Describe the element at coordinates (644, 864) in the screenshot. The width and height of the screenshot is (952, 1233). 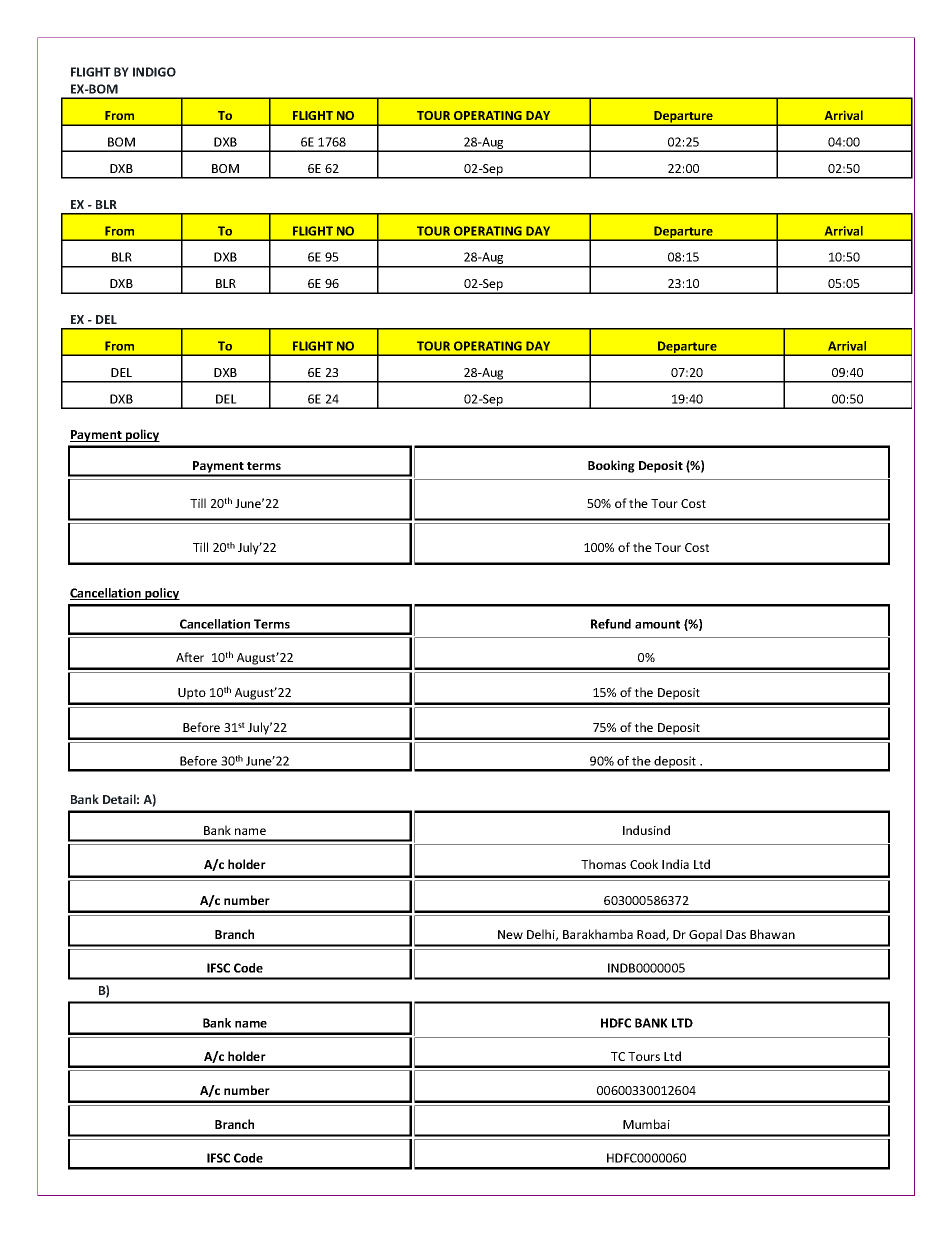
I see `Cook` at that location.
